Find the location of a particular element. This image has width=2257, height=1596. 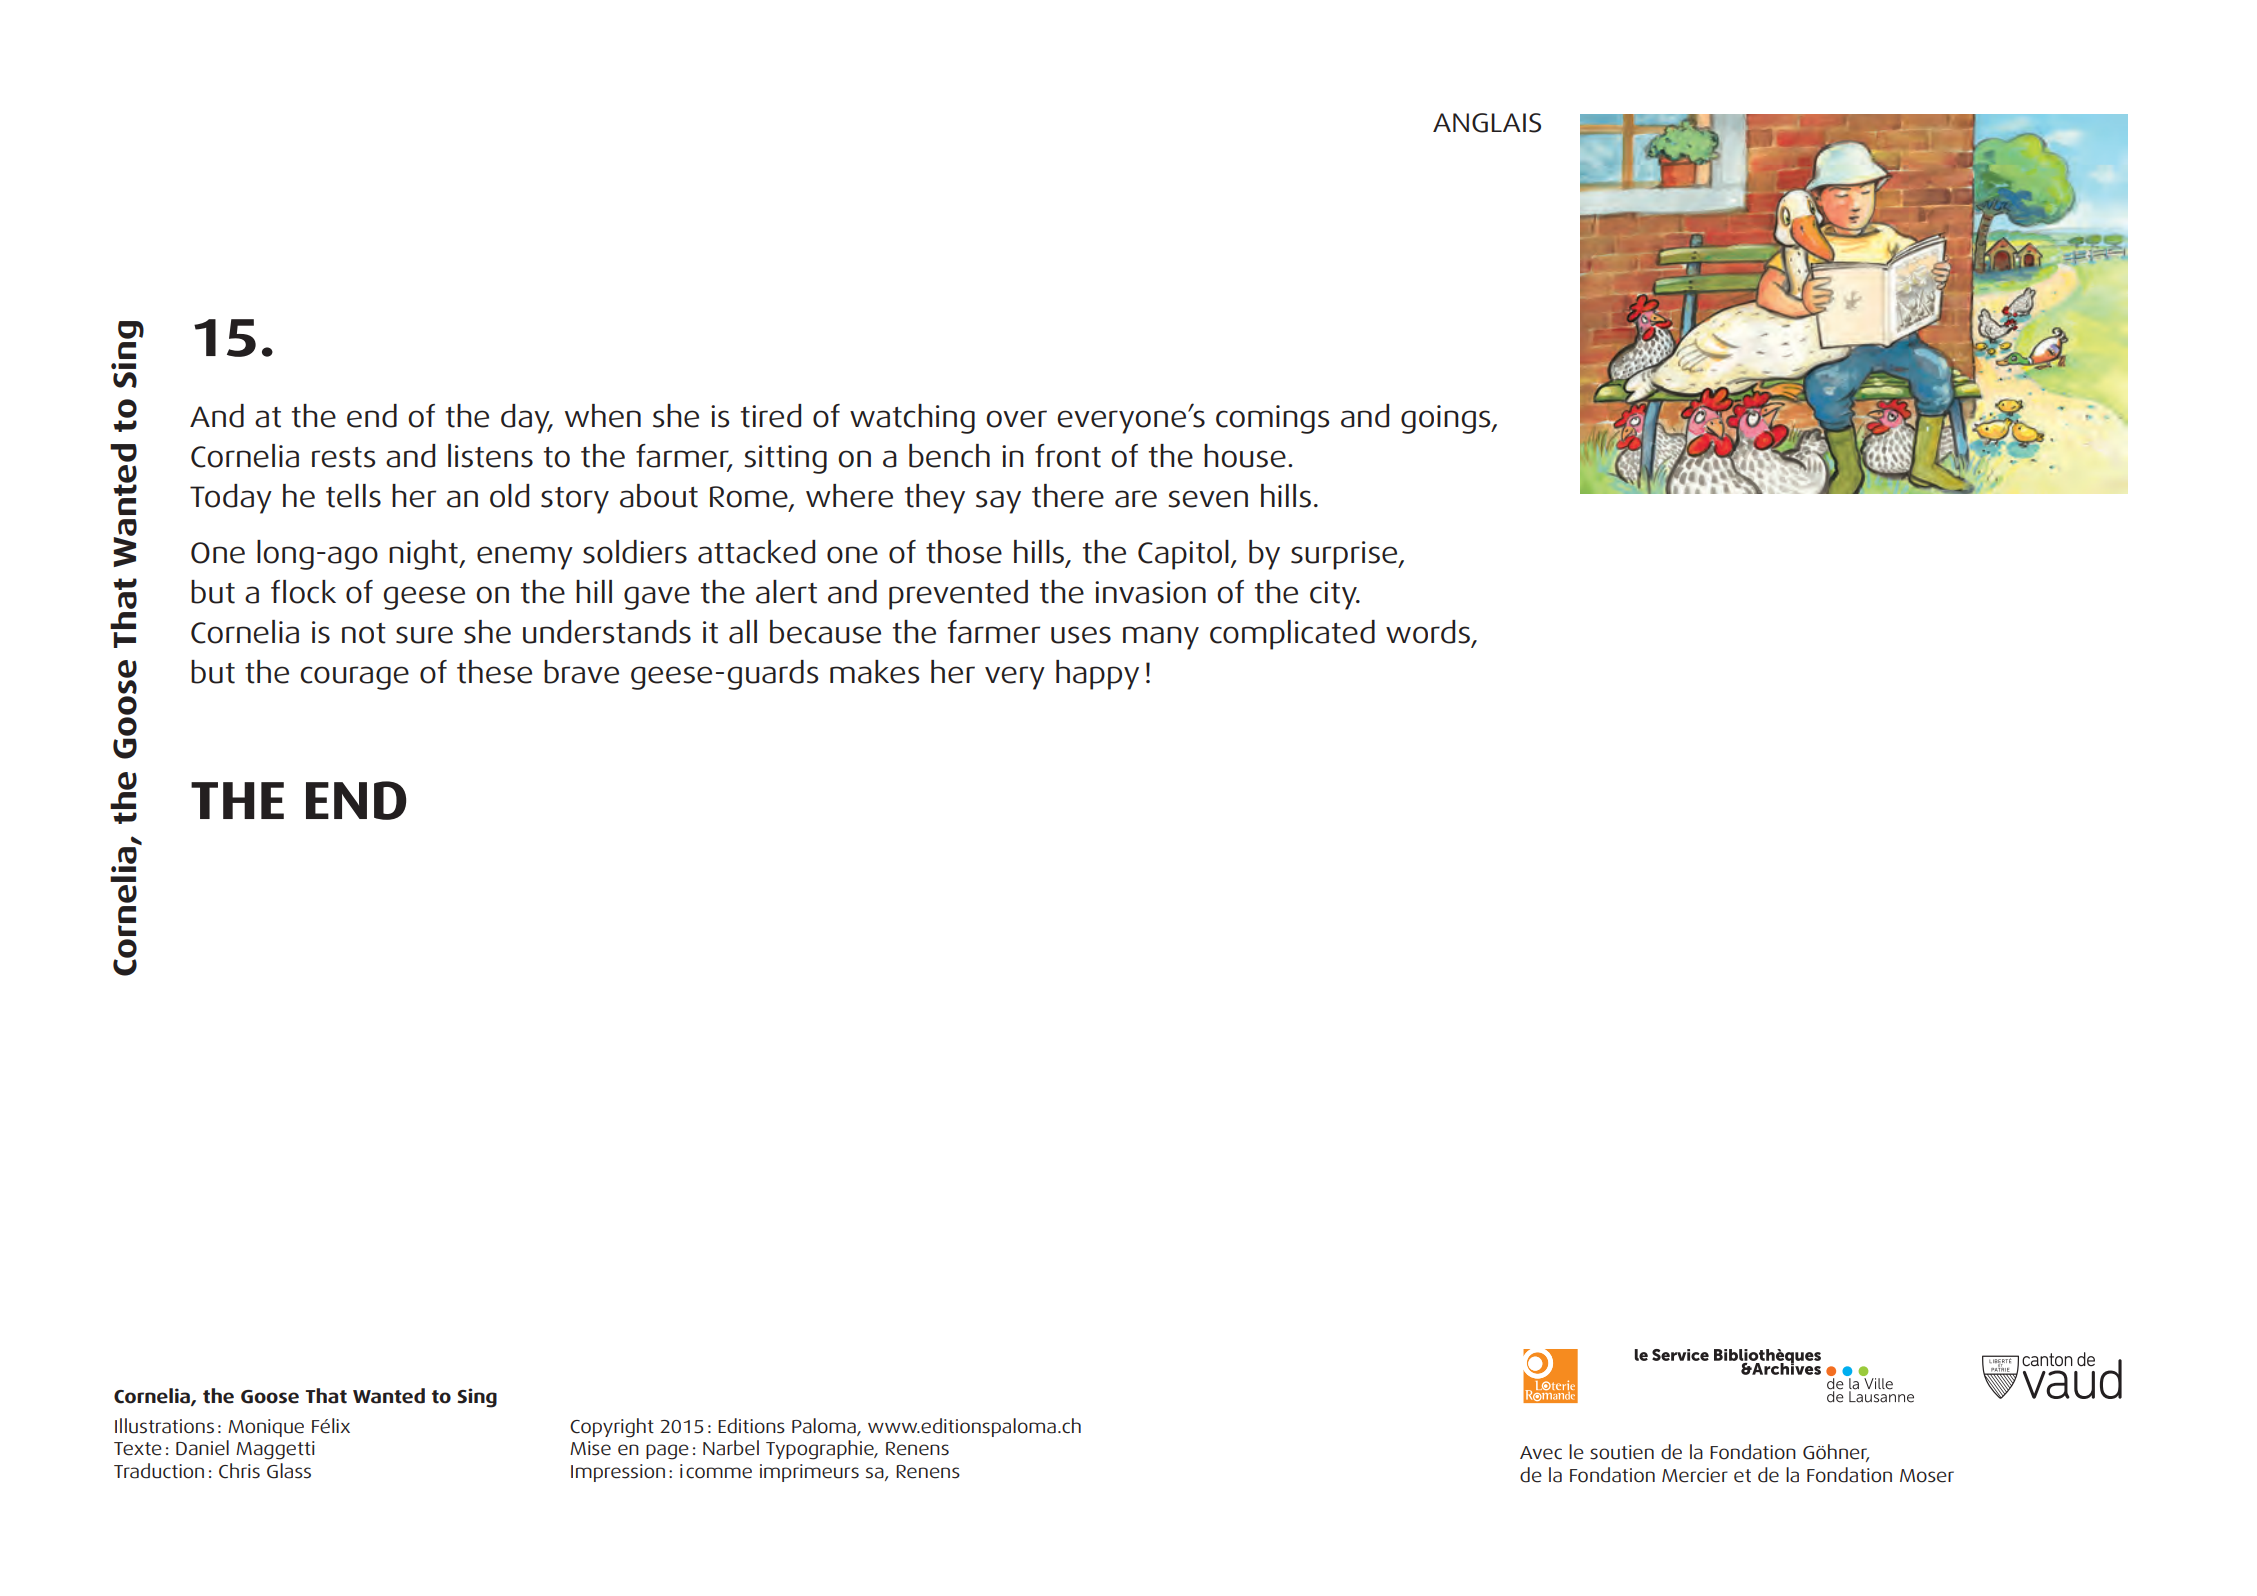

Monique is located at coordinates (266, 1428).
